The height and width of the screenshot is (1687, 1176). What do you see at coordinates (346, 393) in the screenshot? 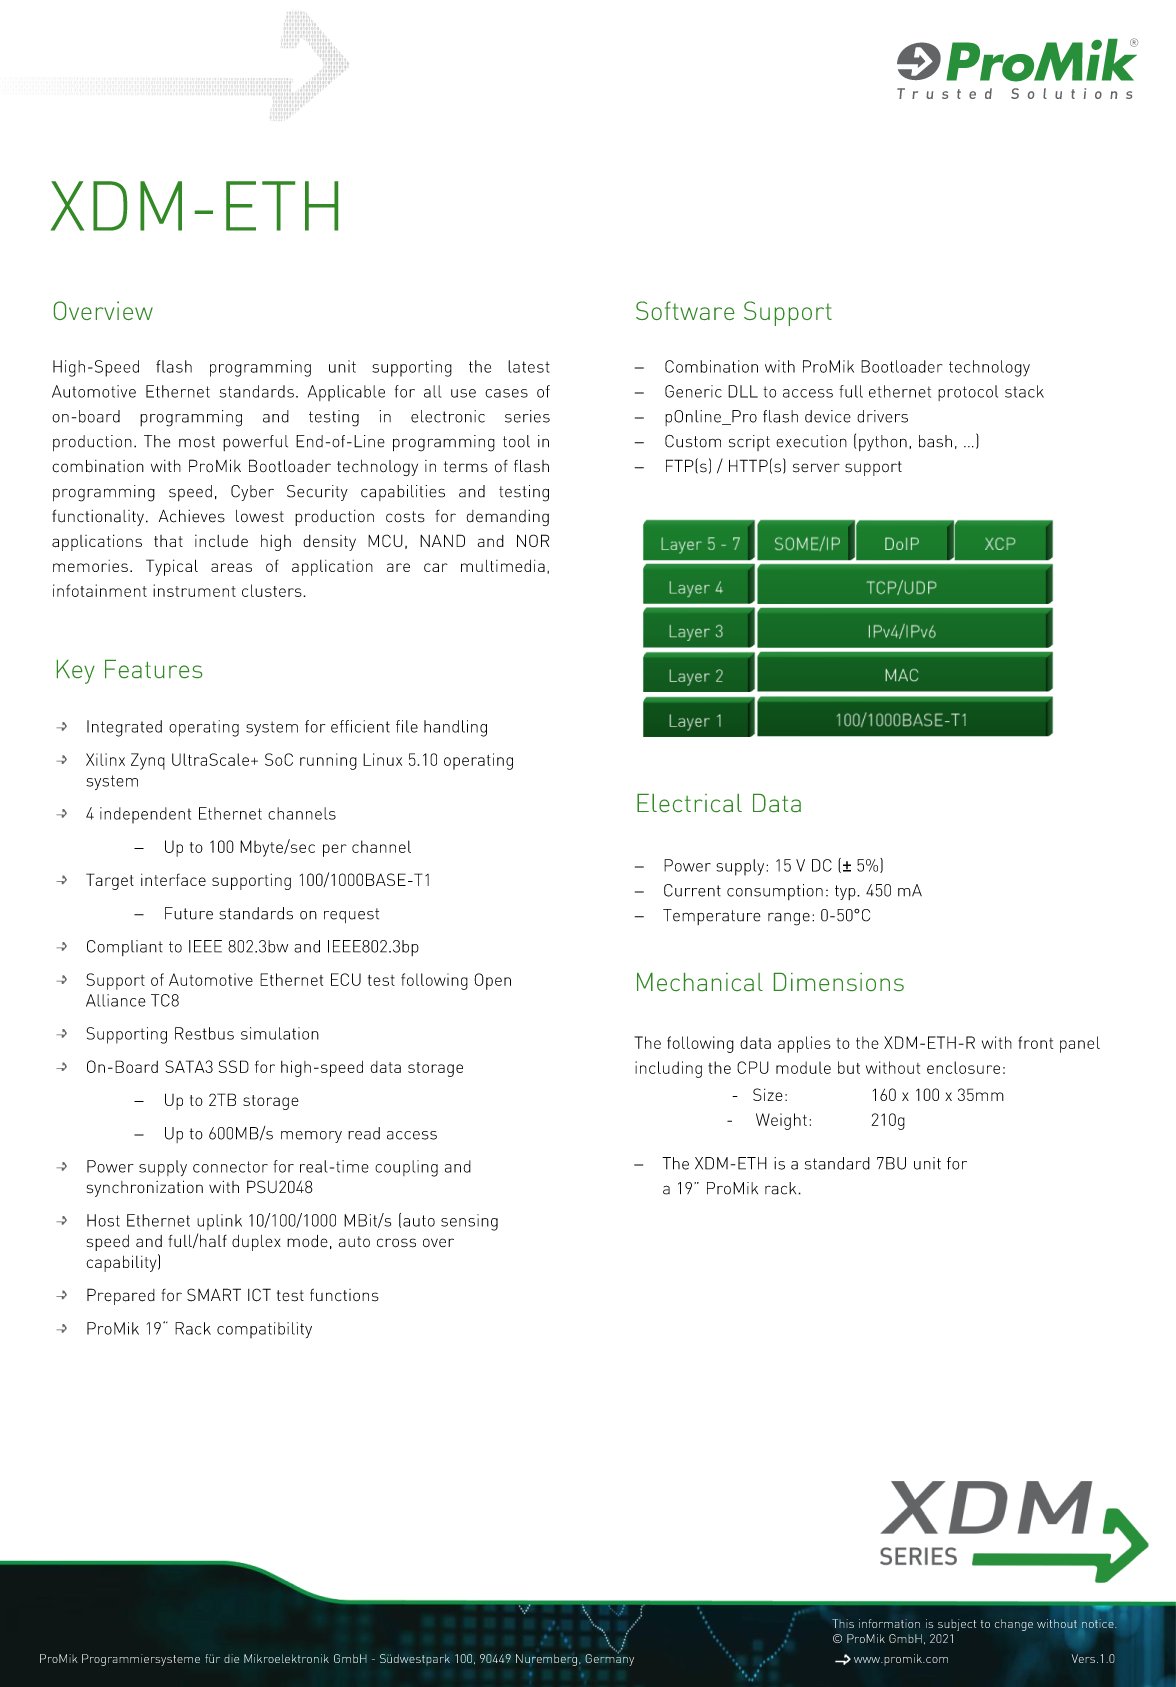
I see `Applicable` at bounding box center [346, 393].
